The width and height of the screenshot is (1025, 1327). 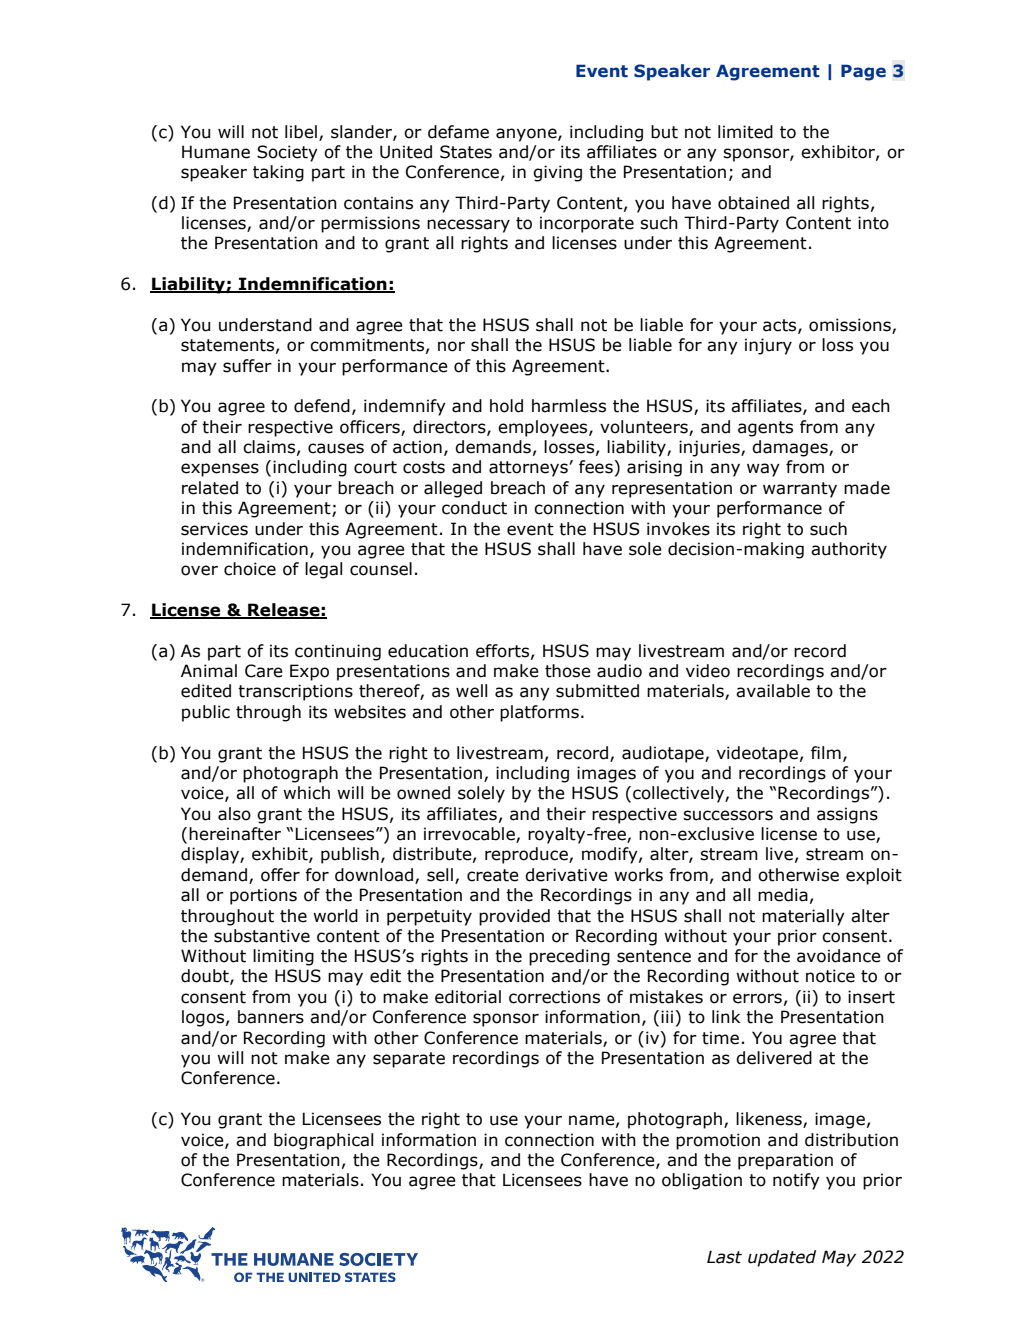 I want to click on hereinafter, so click(x=235, y=834).
